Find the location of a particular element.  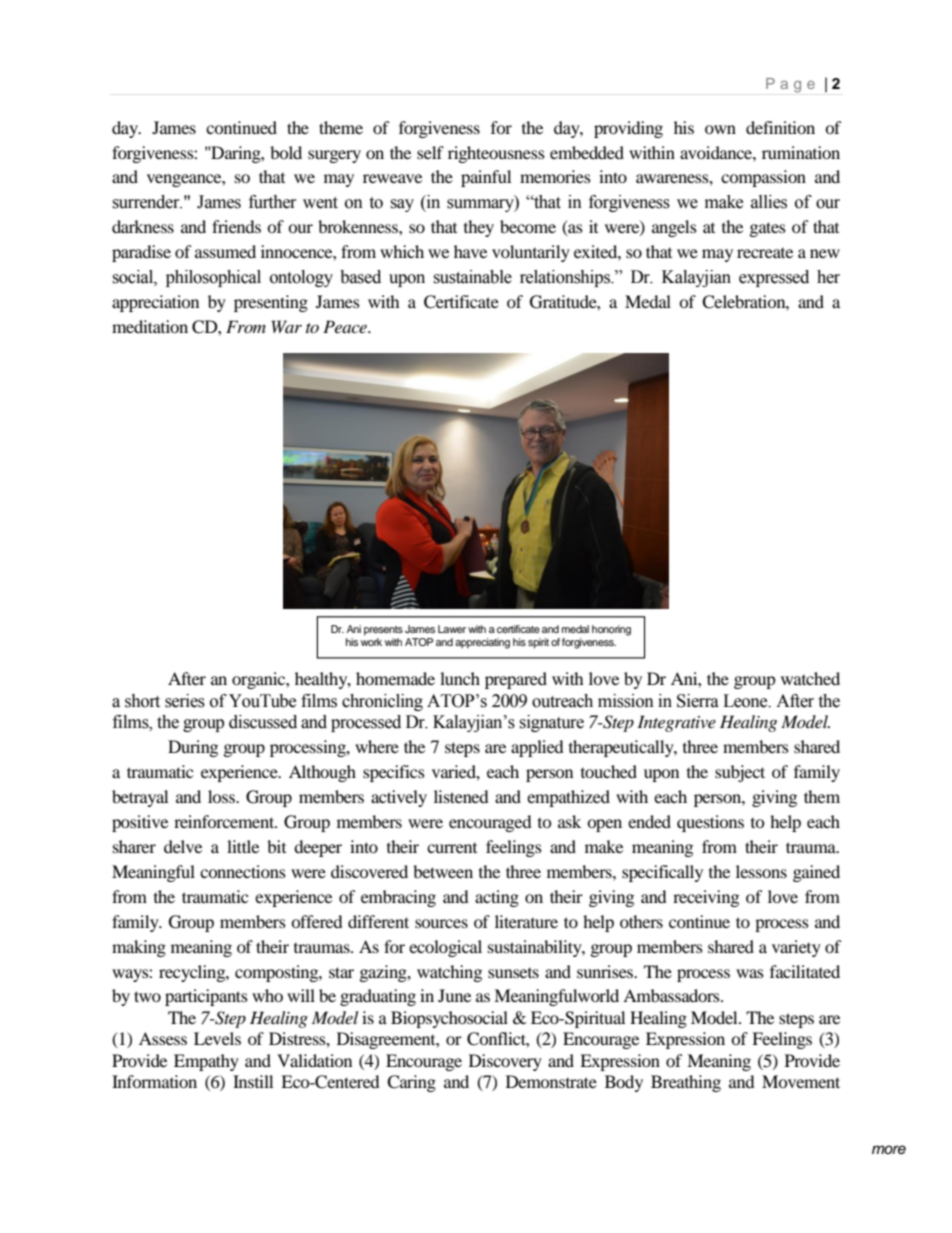

Movement is located at coordinates (801, 1081).
